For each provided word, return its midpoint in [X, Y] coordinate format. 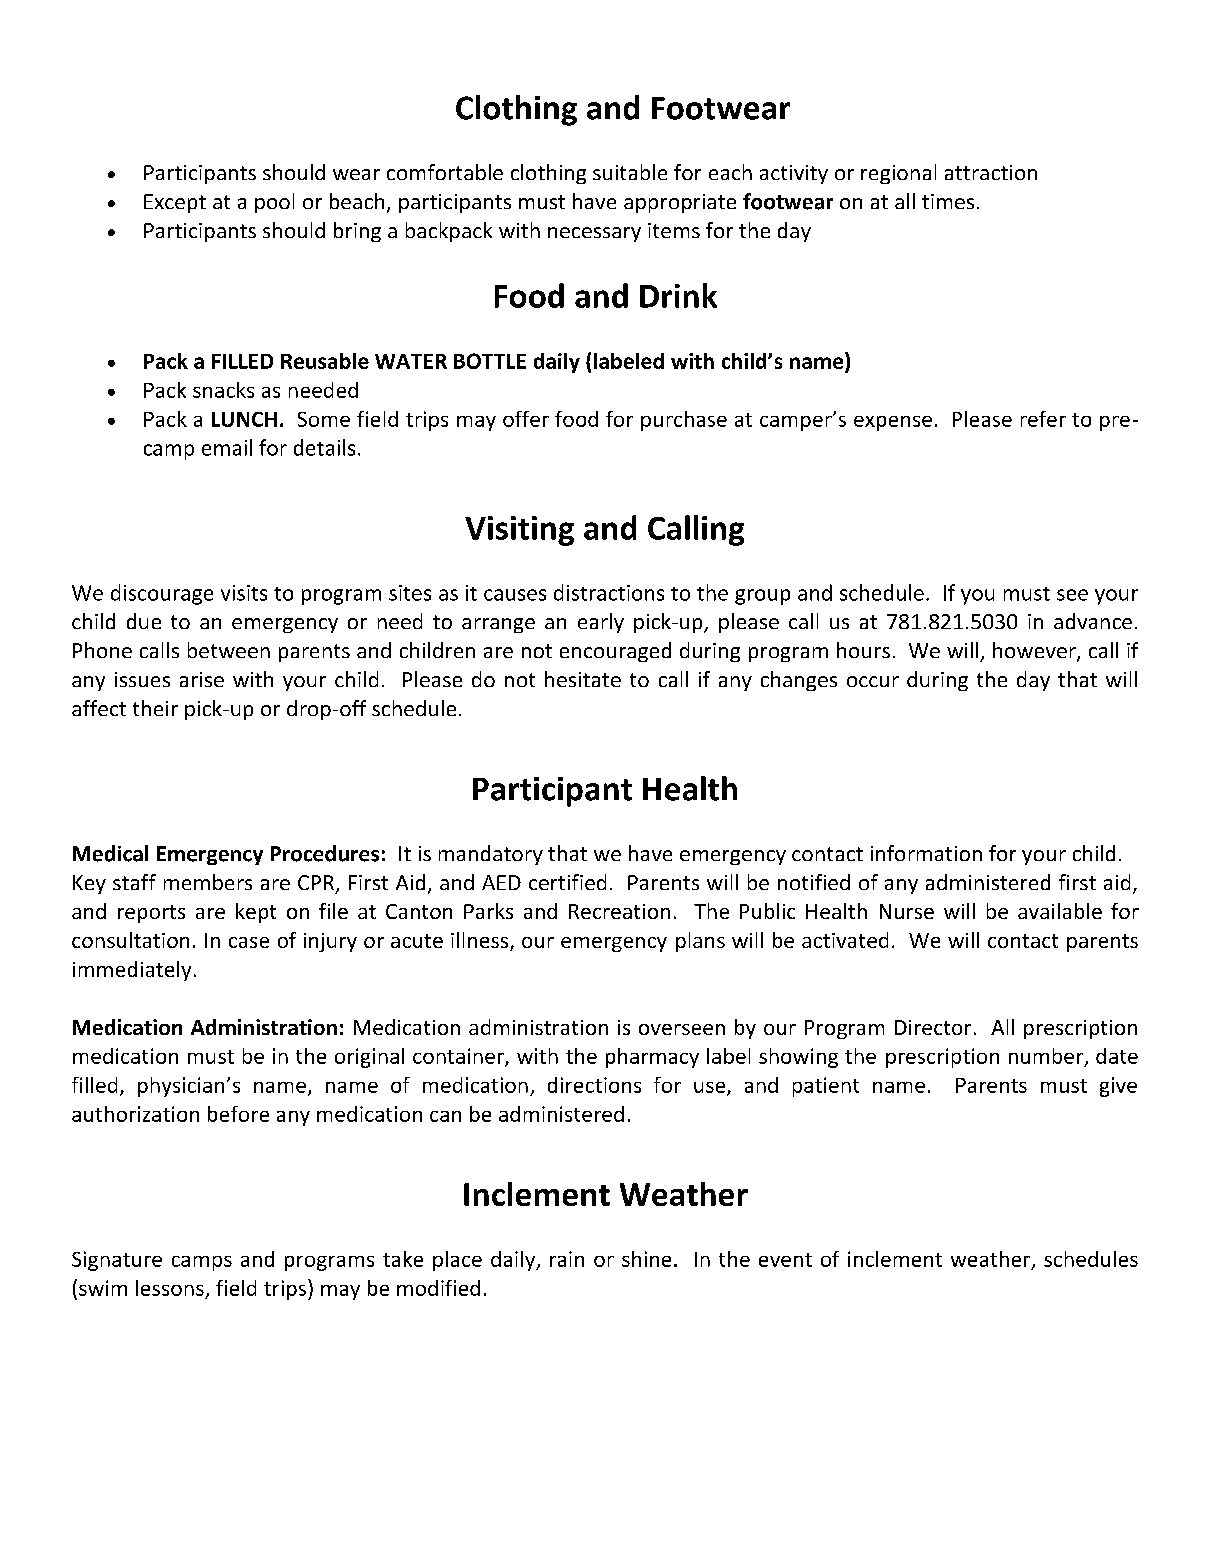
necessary [594, 234]
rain [567, 1259]
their [155, 708]
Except [175, 203]
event [785, 1260]
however [1035, 651]
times [948, 201]
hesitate [583, 679]
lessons [170, 1288]
